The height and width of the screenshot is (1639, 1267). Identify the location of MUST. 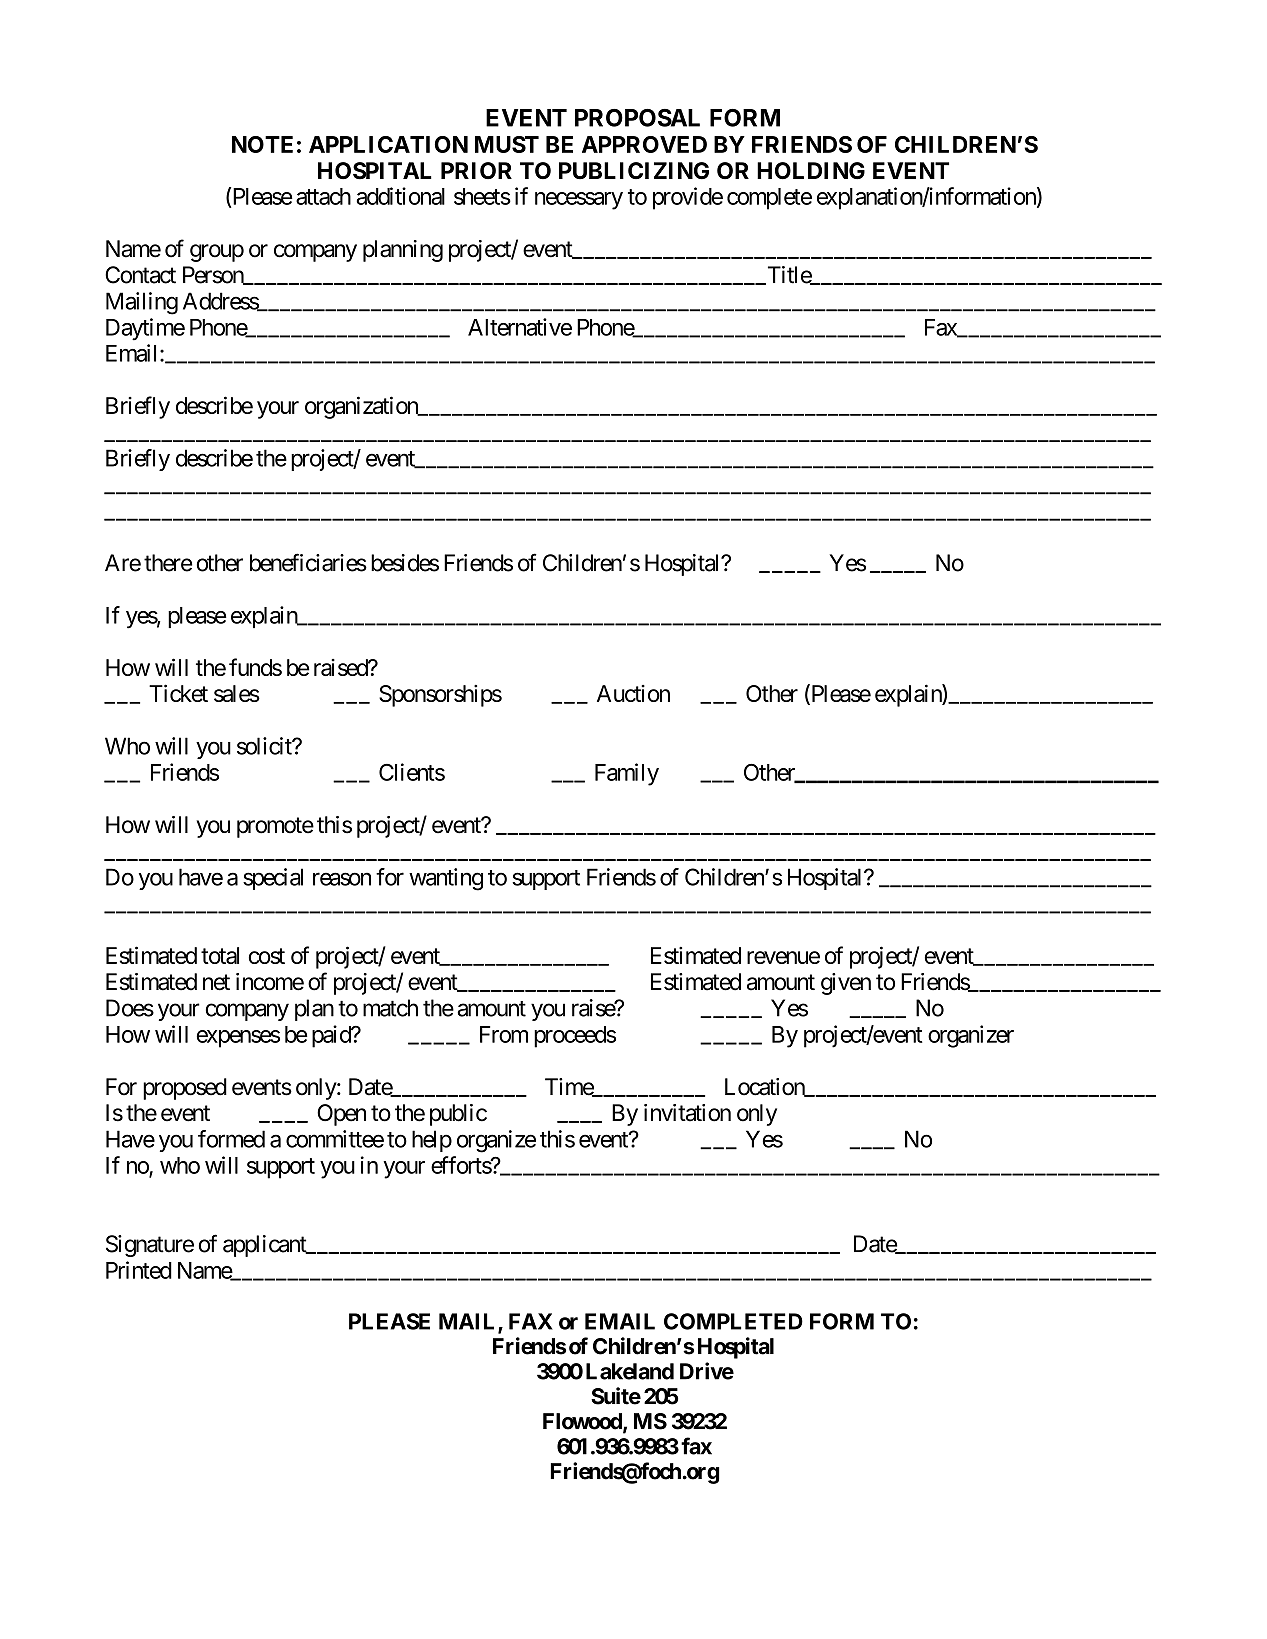
(507, 144).
